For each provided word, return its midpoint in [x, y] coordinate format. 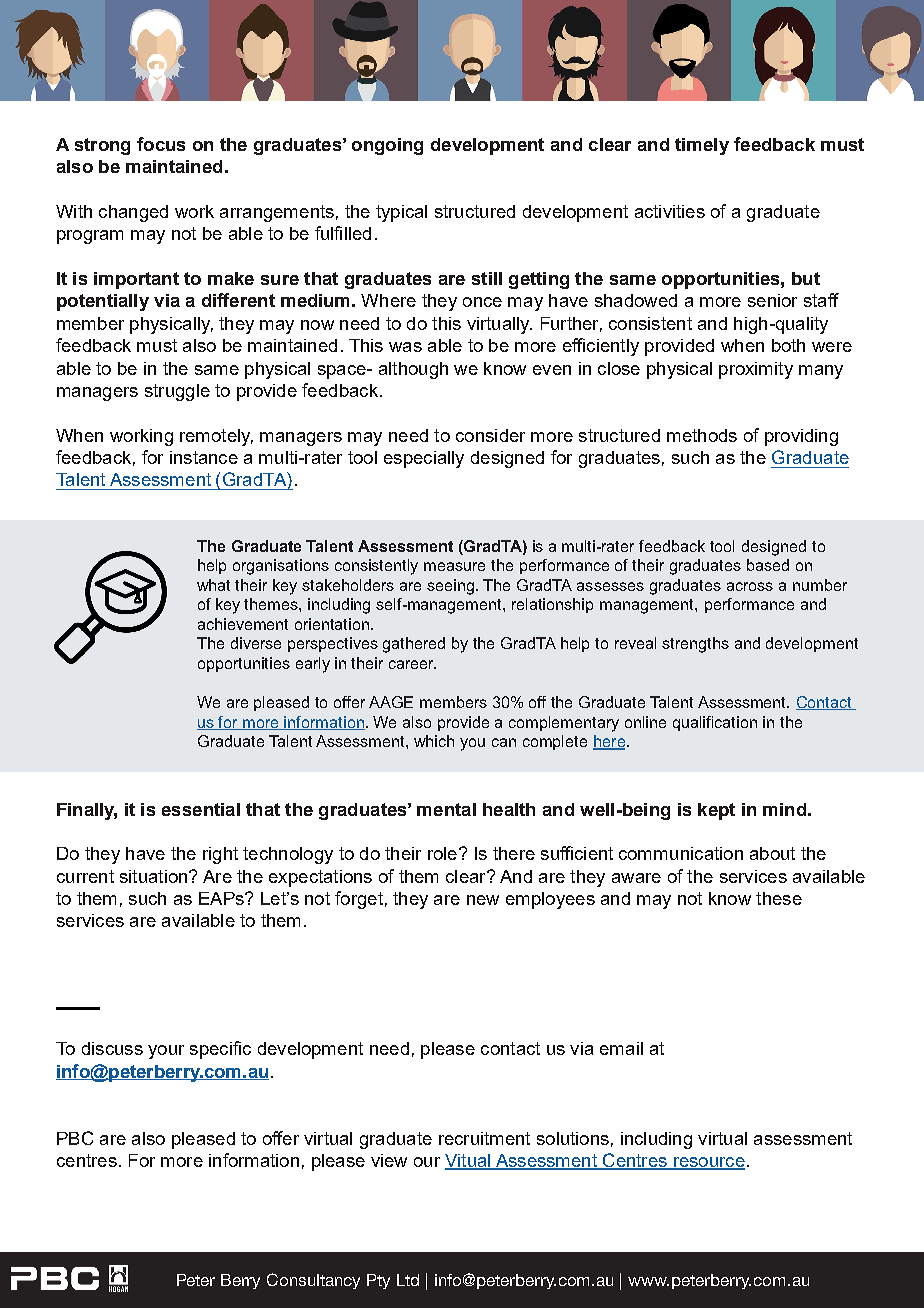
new [483, 900]
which [434, 741]
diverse [256, 643]
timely [702, 146]
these [779, 898]
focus [161, 144]
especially [424, 459]
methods [702, 435]
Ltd [408, 1280]
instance [204, 457]
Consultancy [313, 1281]
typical [401, 213]
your [166, 1052]
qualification [715, 723]
